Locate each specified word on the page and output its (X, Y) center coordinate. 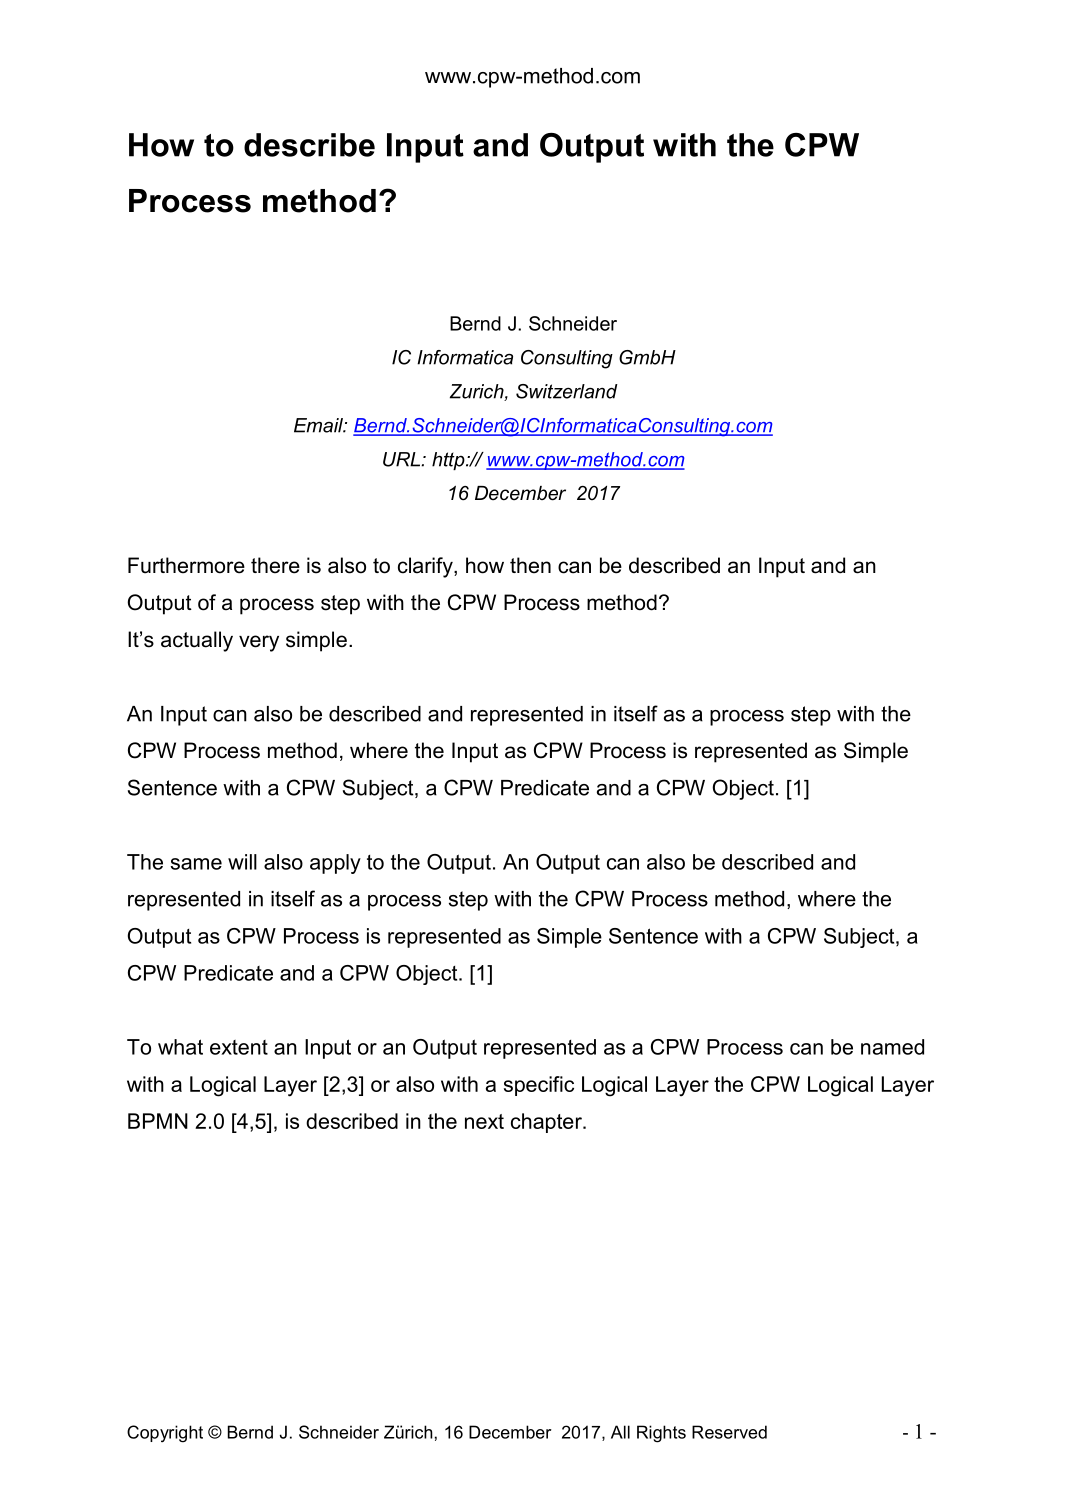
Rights (661, 1434)
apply (335, 864)
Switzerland (567, 391)
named (892, 1047)
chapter (547, 1123)
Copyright (165, 1434)
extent (239, 1047)
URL (402, 459)
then (530, 565)
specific (539, 1086)
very (259, 643)
